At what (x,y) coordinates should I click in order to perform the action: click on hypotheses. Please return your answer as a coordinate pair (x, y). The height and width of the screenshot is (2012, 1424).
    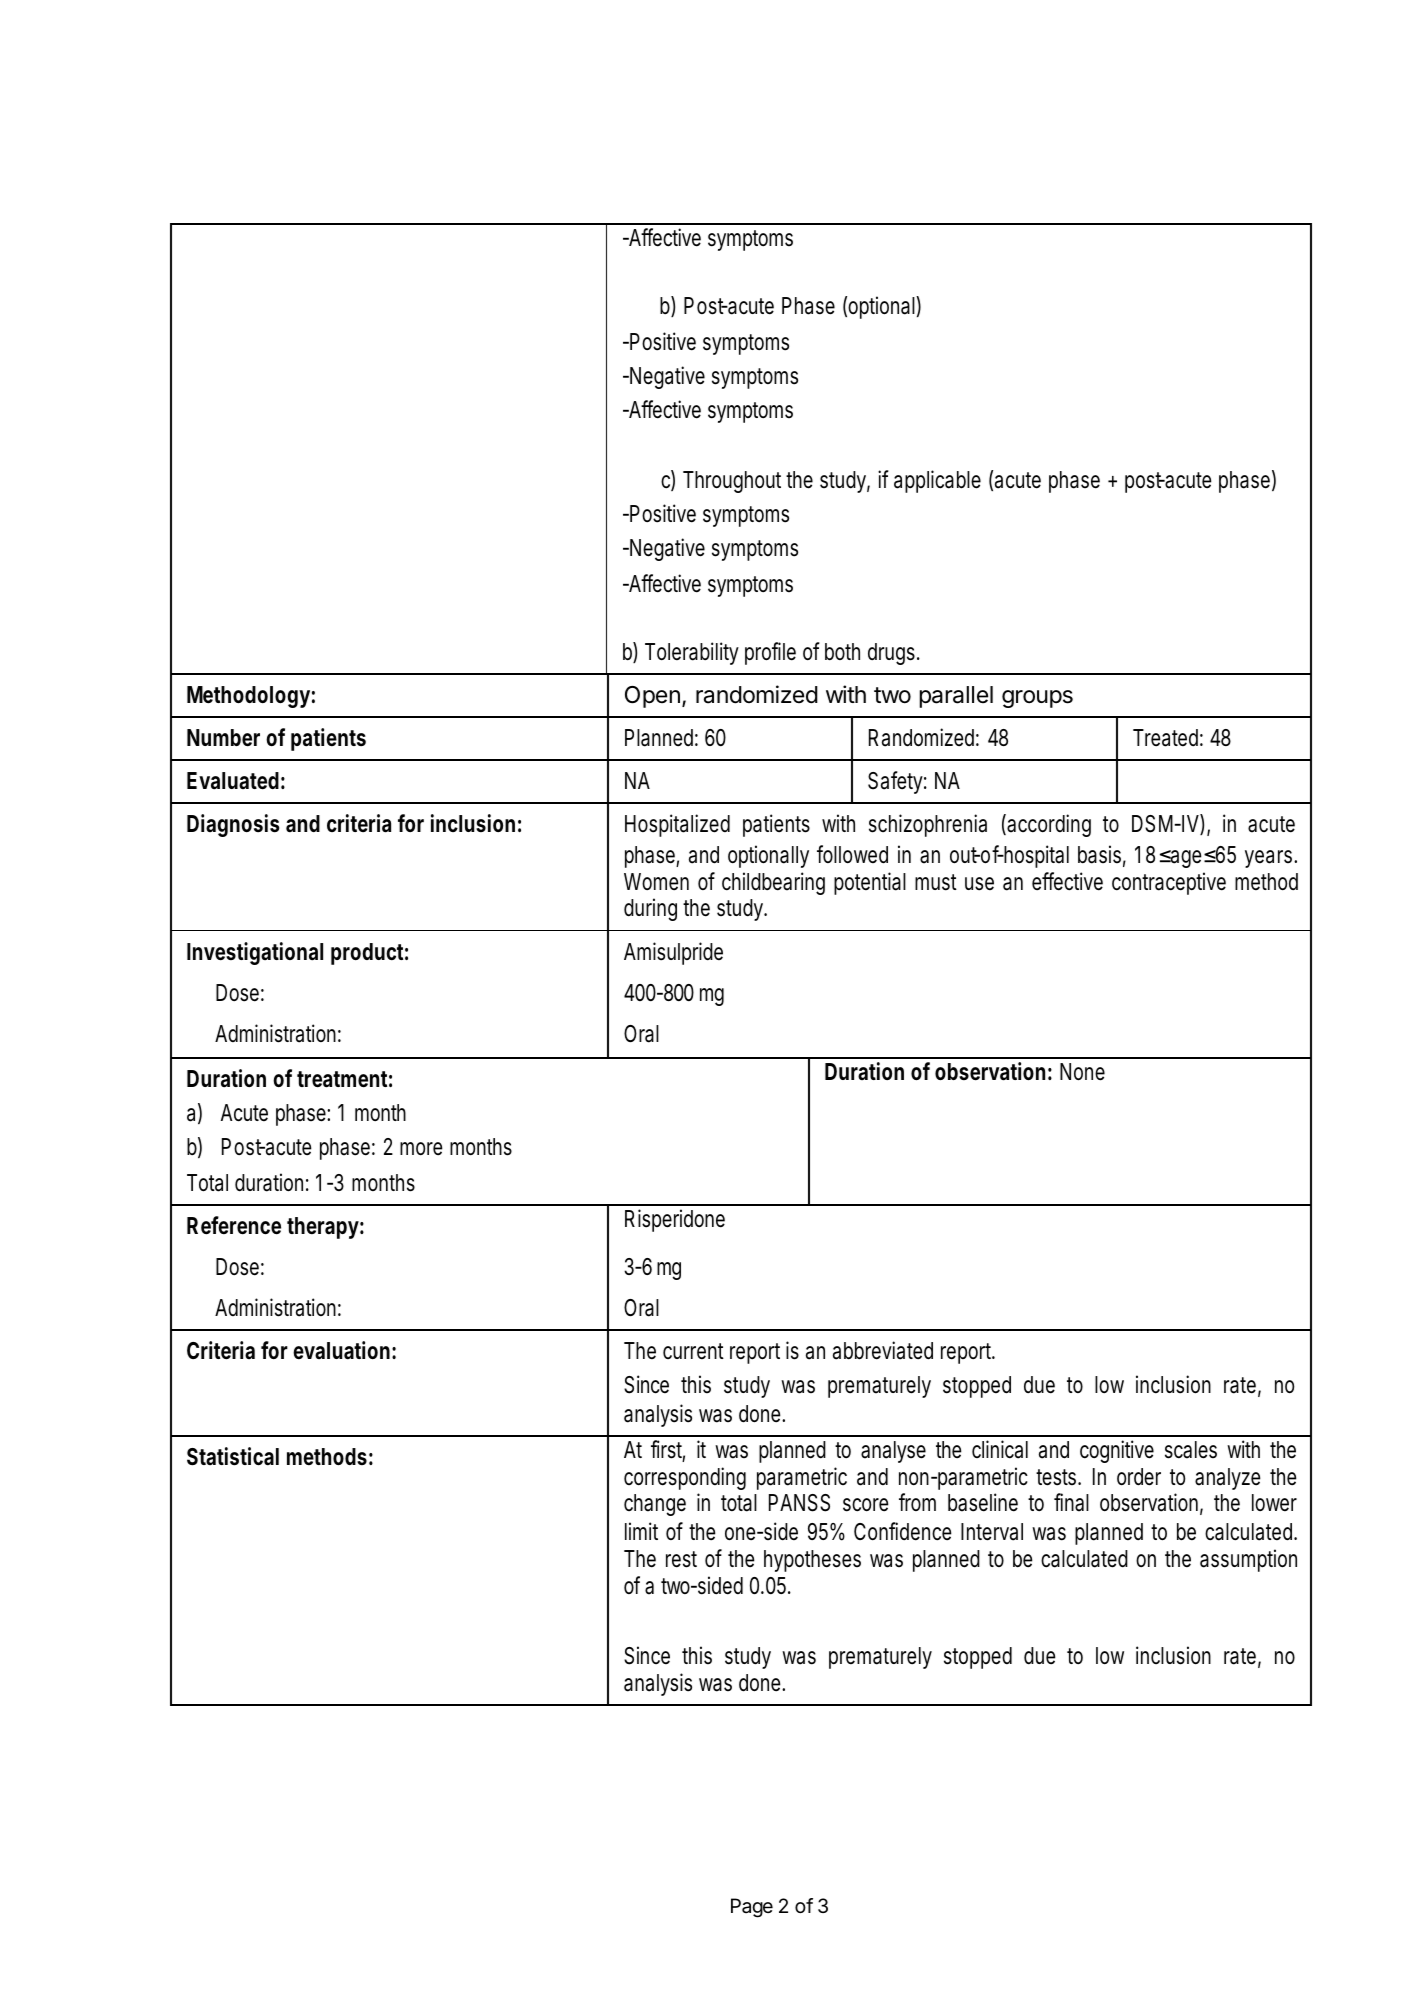
    Looking at the image, I should click on (812, 1561).
